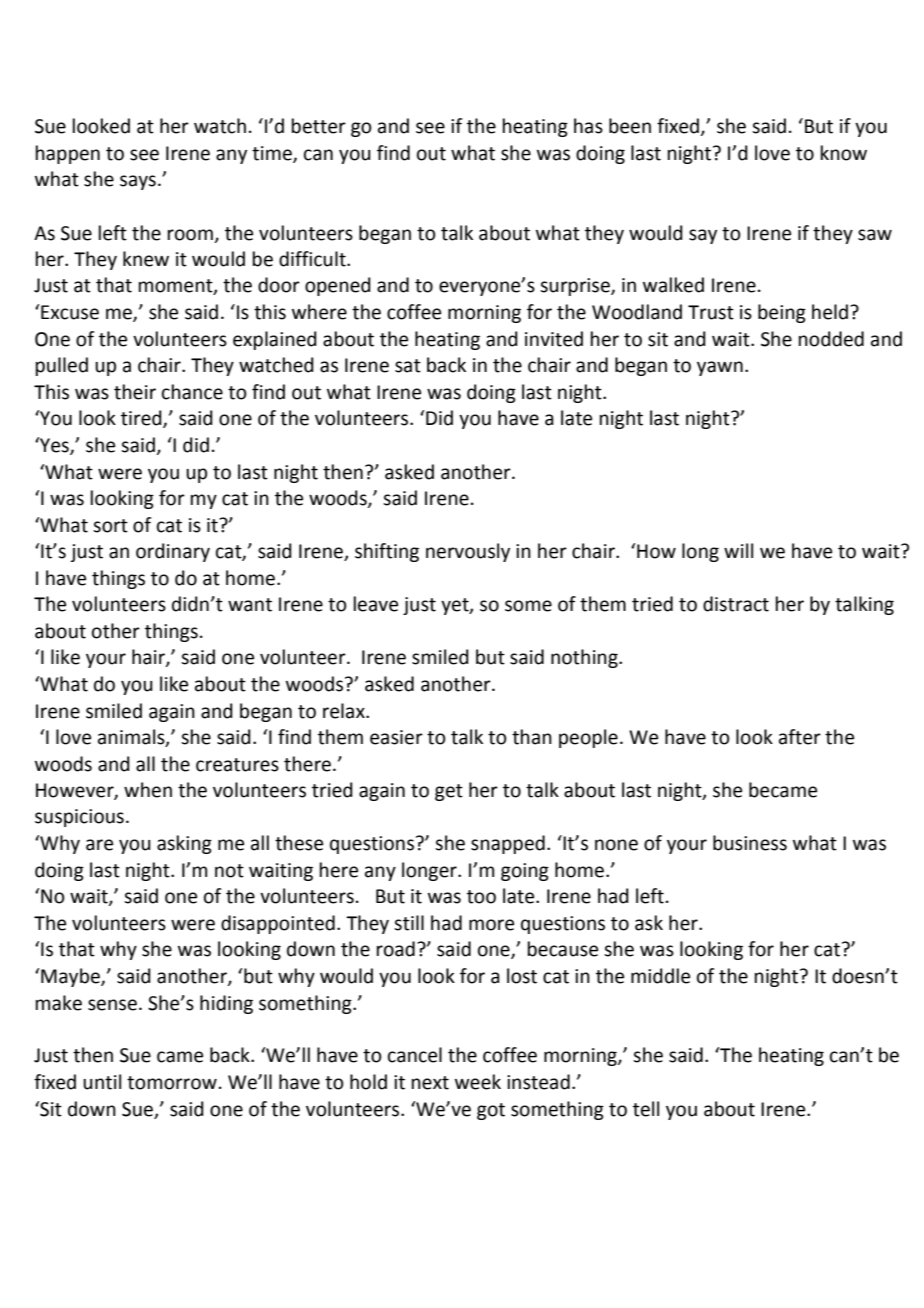 The width and height of the screenshot is (924, 1308). Describe the element at coordinates (138, 182) in the screenshot. I see `says` at that location.
